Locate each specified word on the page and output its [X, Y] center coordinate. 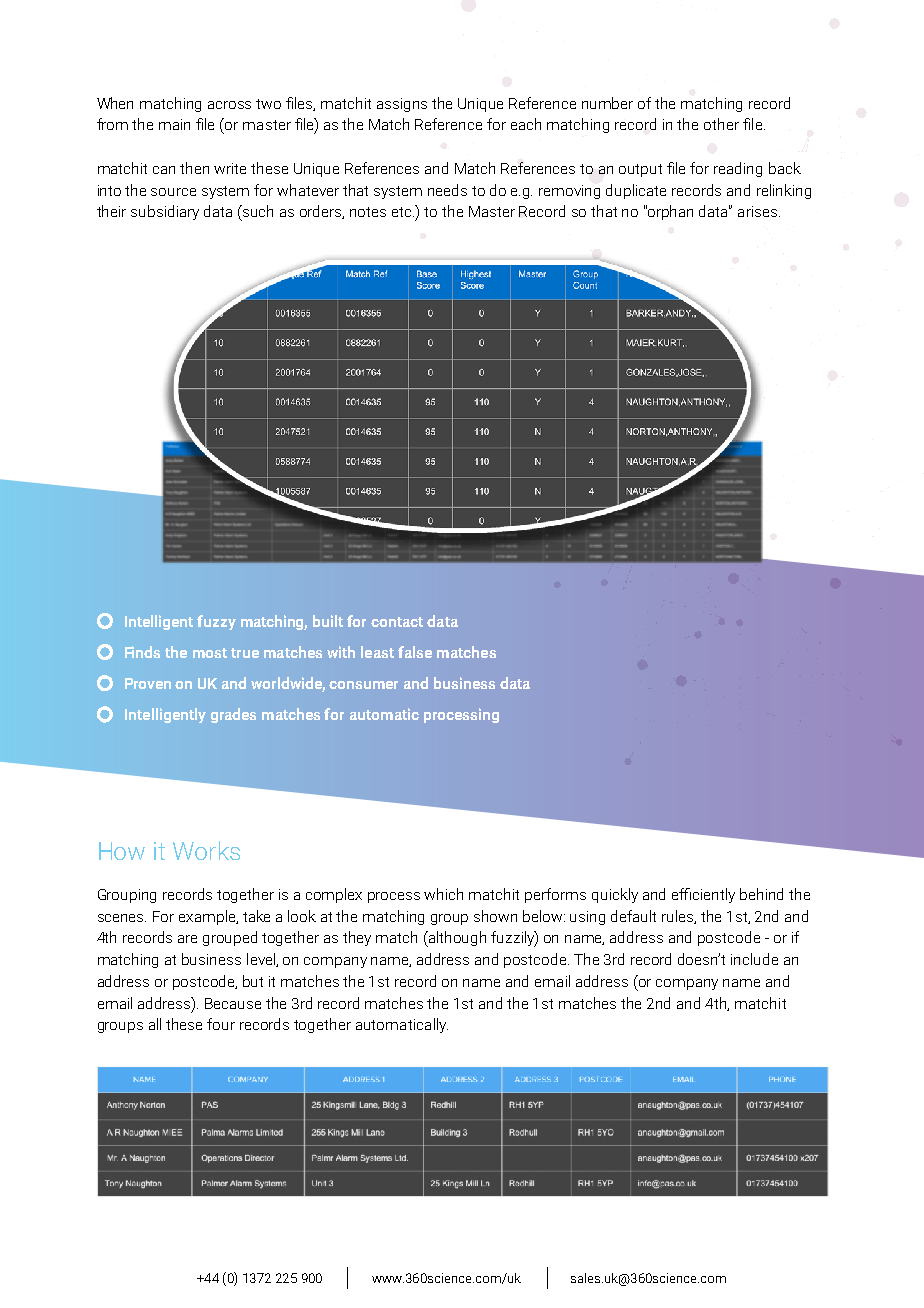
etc [403, 212]
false [415, 652]
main [174, 124]
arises [759, 211]
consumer [363, 685]
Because [233, 1003]
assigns [402, 105]
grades [233, 715]
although [456, 939]
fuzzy [216, 622]
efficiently [703, 895]
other [721, 124]
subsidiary [165, 212]
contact [397, 622]
